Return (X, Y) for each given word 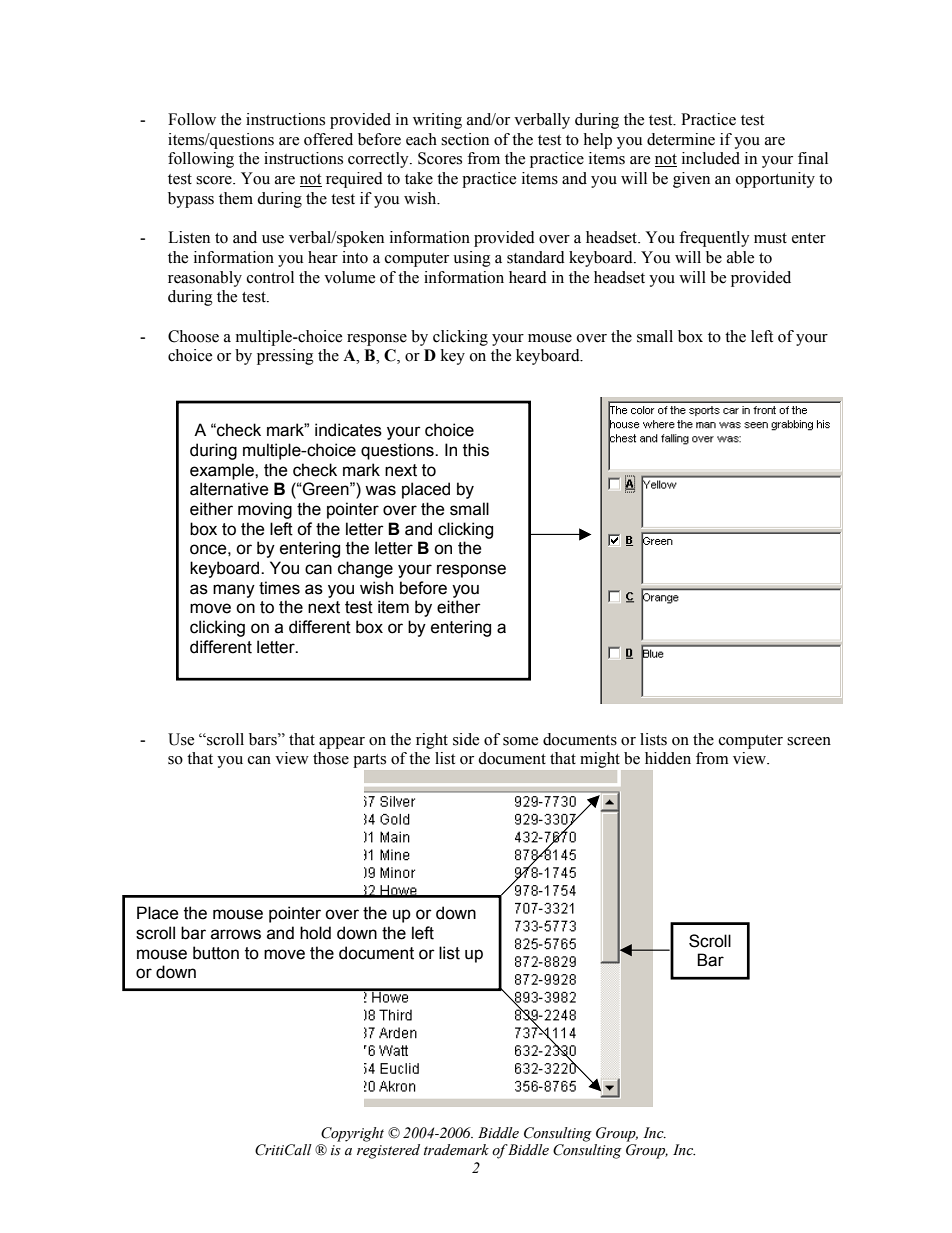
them (236, 198)
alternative (229, 489)
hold (315, 933)
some (520, 741)
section (465, 139)
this (476, 450)
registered (388, 1151)
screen (809, 741)
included (711, 158)
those (331, 758)
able (740, 257)
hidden (668, 758)
